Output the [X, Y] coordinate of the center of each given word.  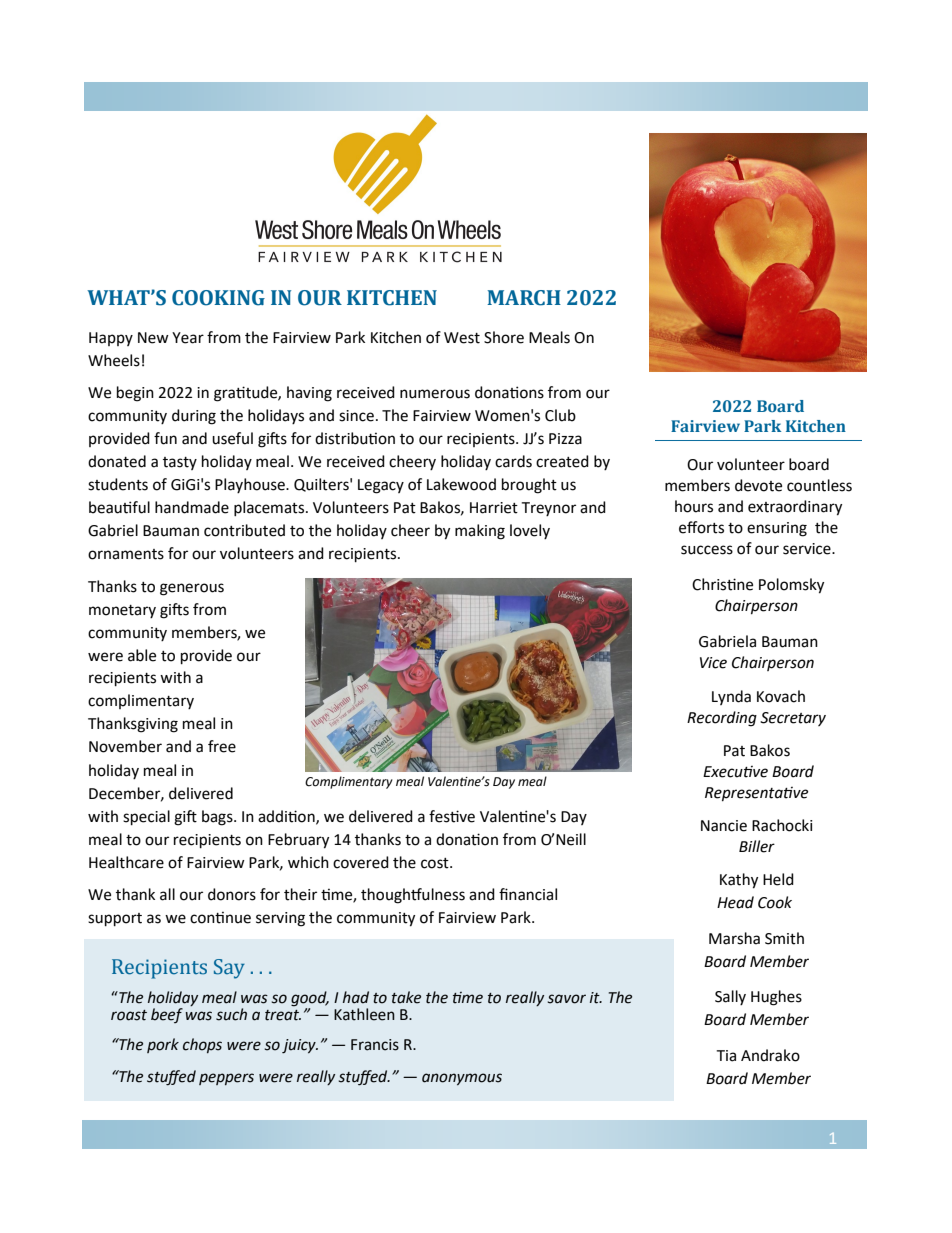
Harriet [494, 508]
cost [436, 863]
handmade [192, 507]
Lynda [731, 697]
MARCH [524, 298]
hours [694, 506]
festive [452, 816]
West [462, 338]
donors [232, 894]
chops [202, 1045]
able [142, 655]
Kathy [739, 881]
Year [188, 338]
